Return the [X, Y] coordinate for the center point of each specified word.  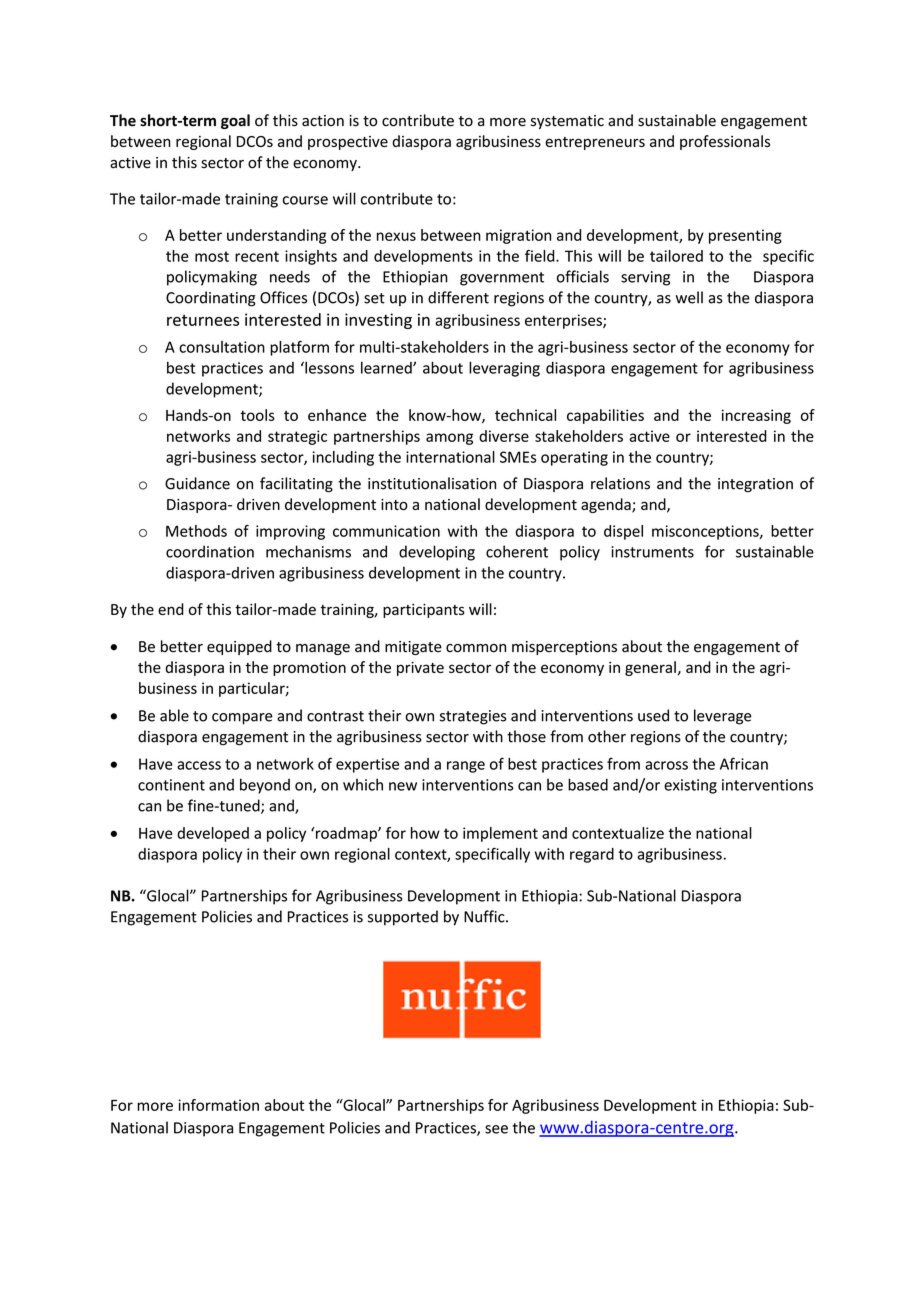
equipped [239, 647]
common [476, 648]
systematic [567, 122]
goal [235, 121]
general [650, 668]
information [218, 1105]
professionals [725, 142]
